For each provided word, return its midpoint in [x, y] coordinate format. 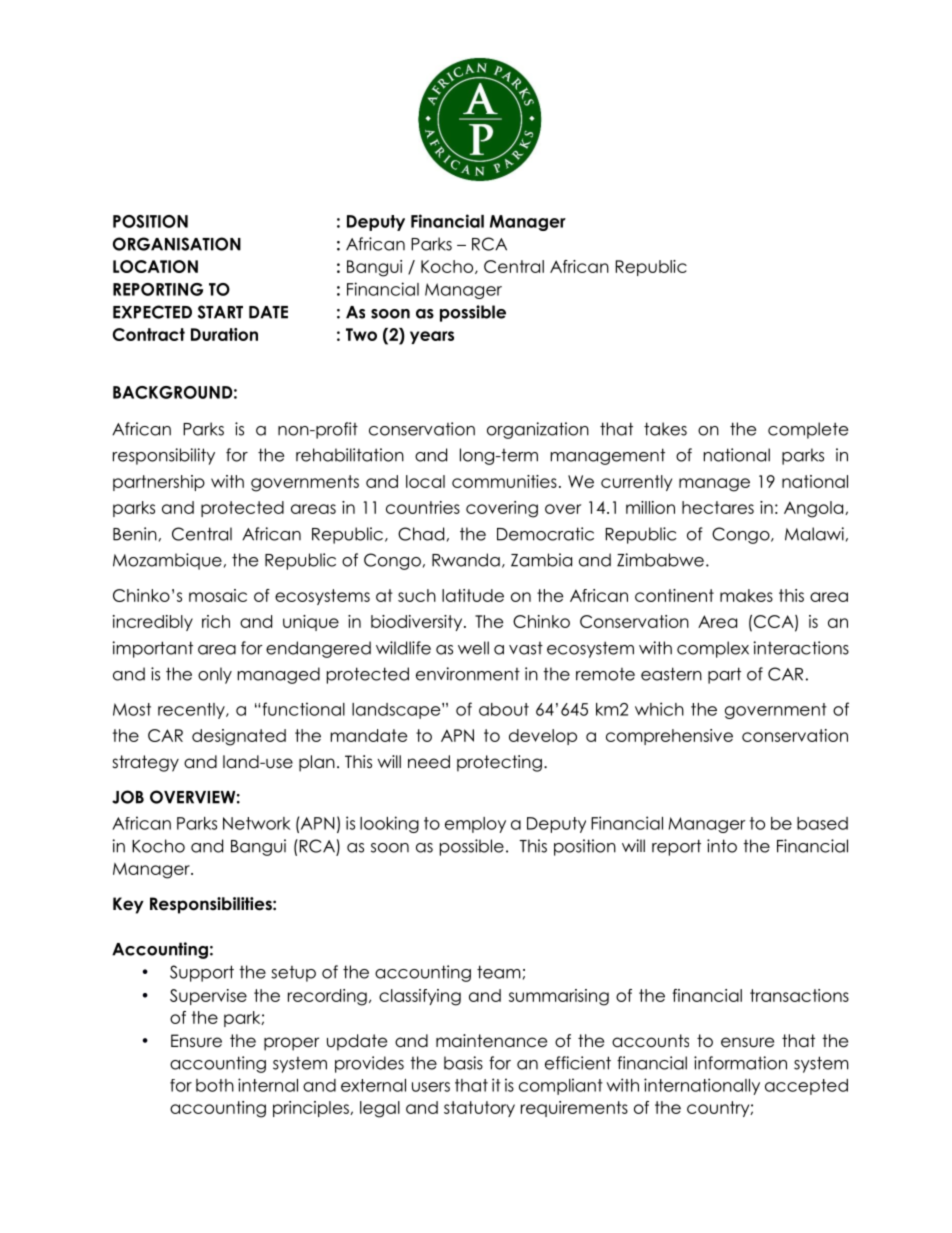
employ [475, 825]
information [740, 1063]
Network [257, 823]
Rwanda [466, 560]
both [215, 1085]
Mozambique [167, 561]
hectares [718, 507]
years [432, 337]
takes [665, 429]
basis [463, 1063]
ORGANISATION [177, 244]
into [722, 846]
